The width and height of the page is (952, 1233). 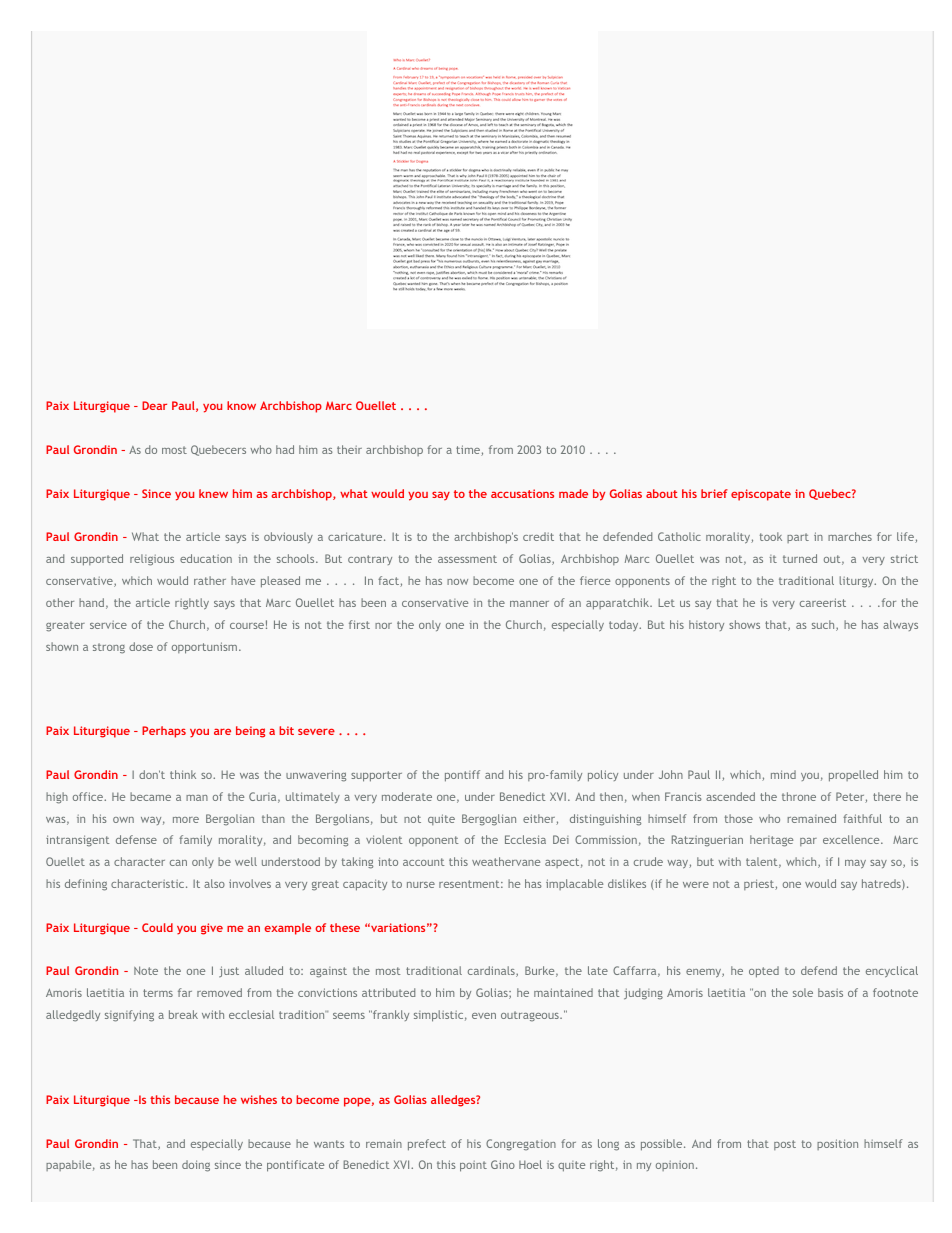 I want to click on Dear, so click(x=154, y=405).
